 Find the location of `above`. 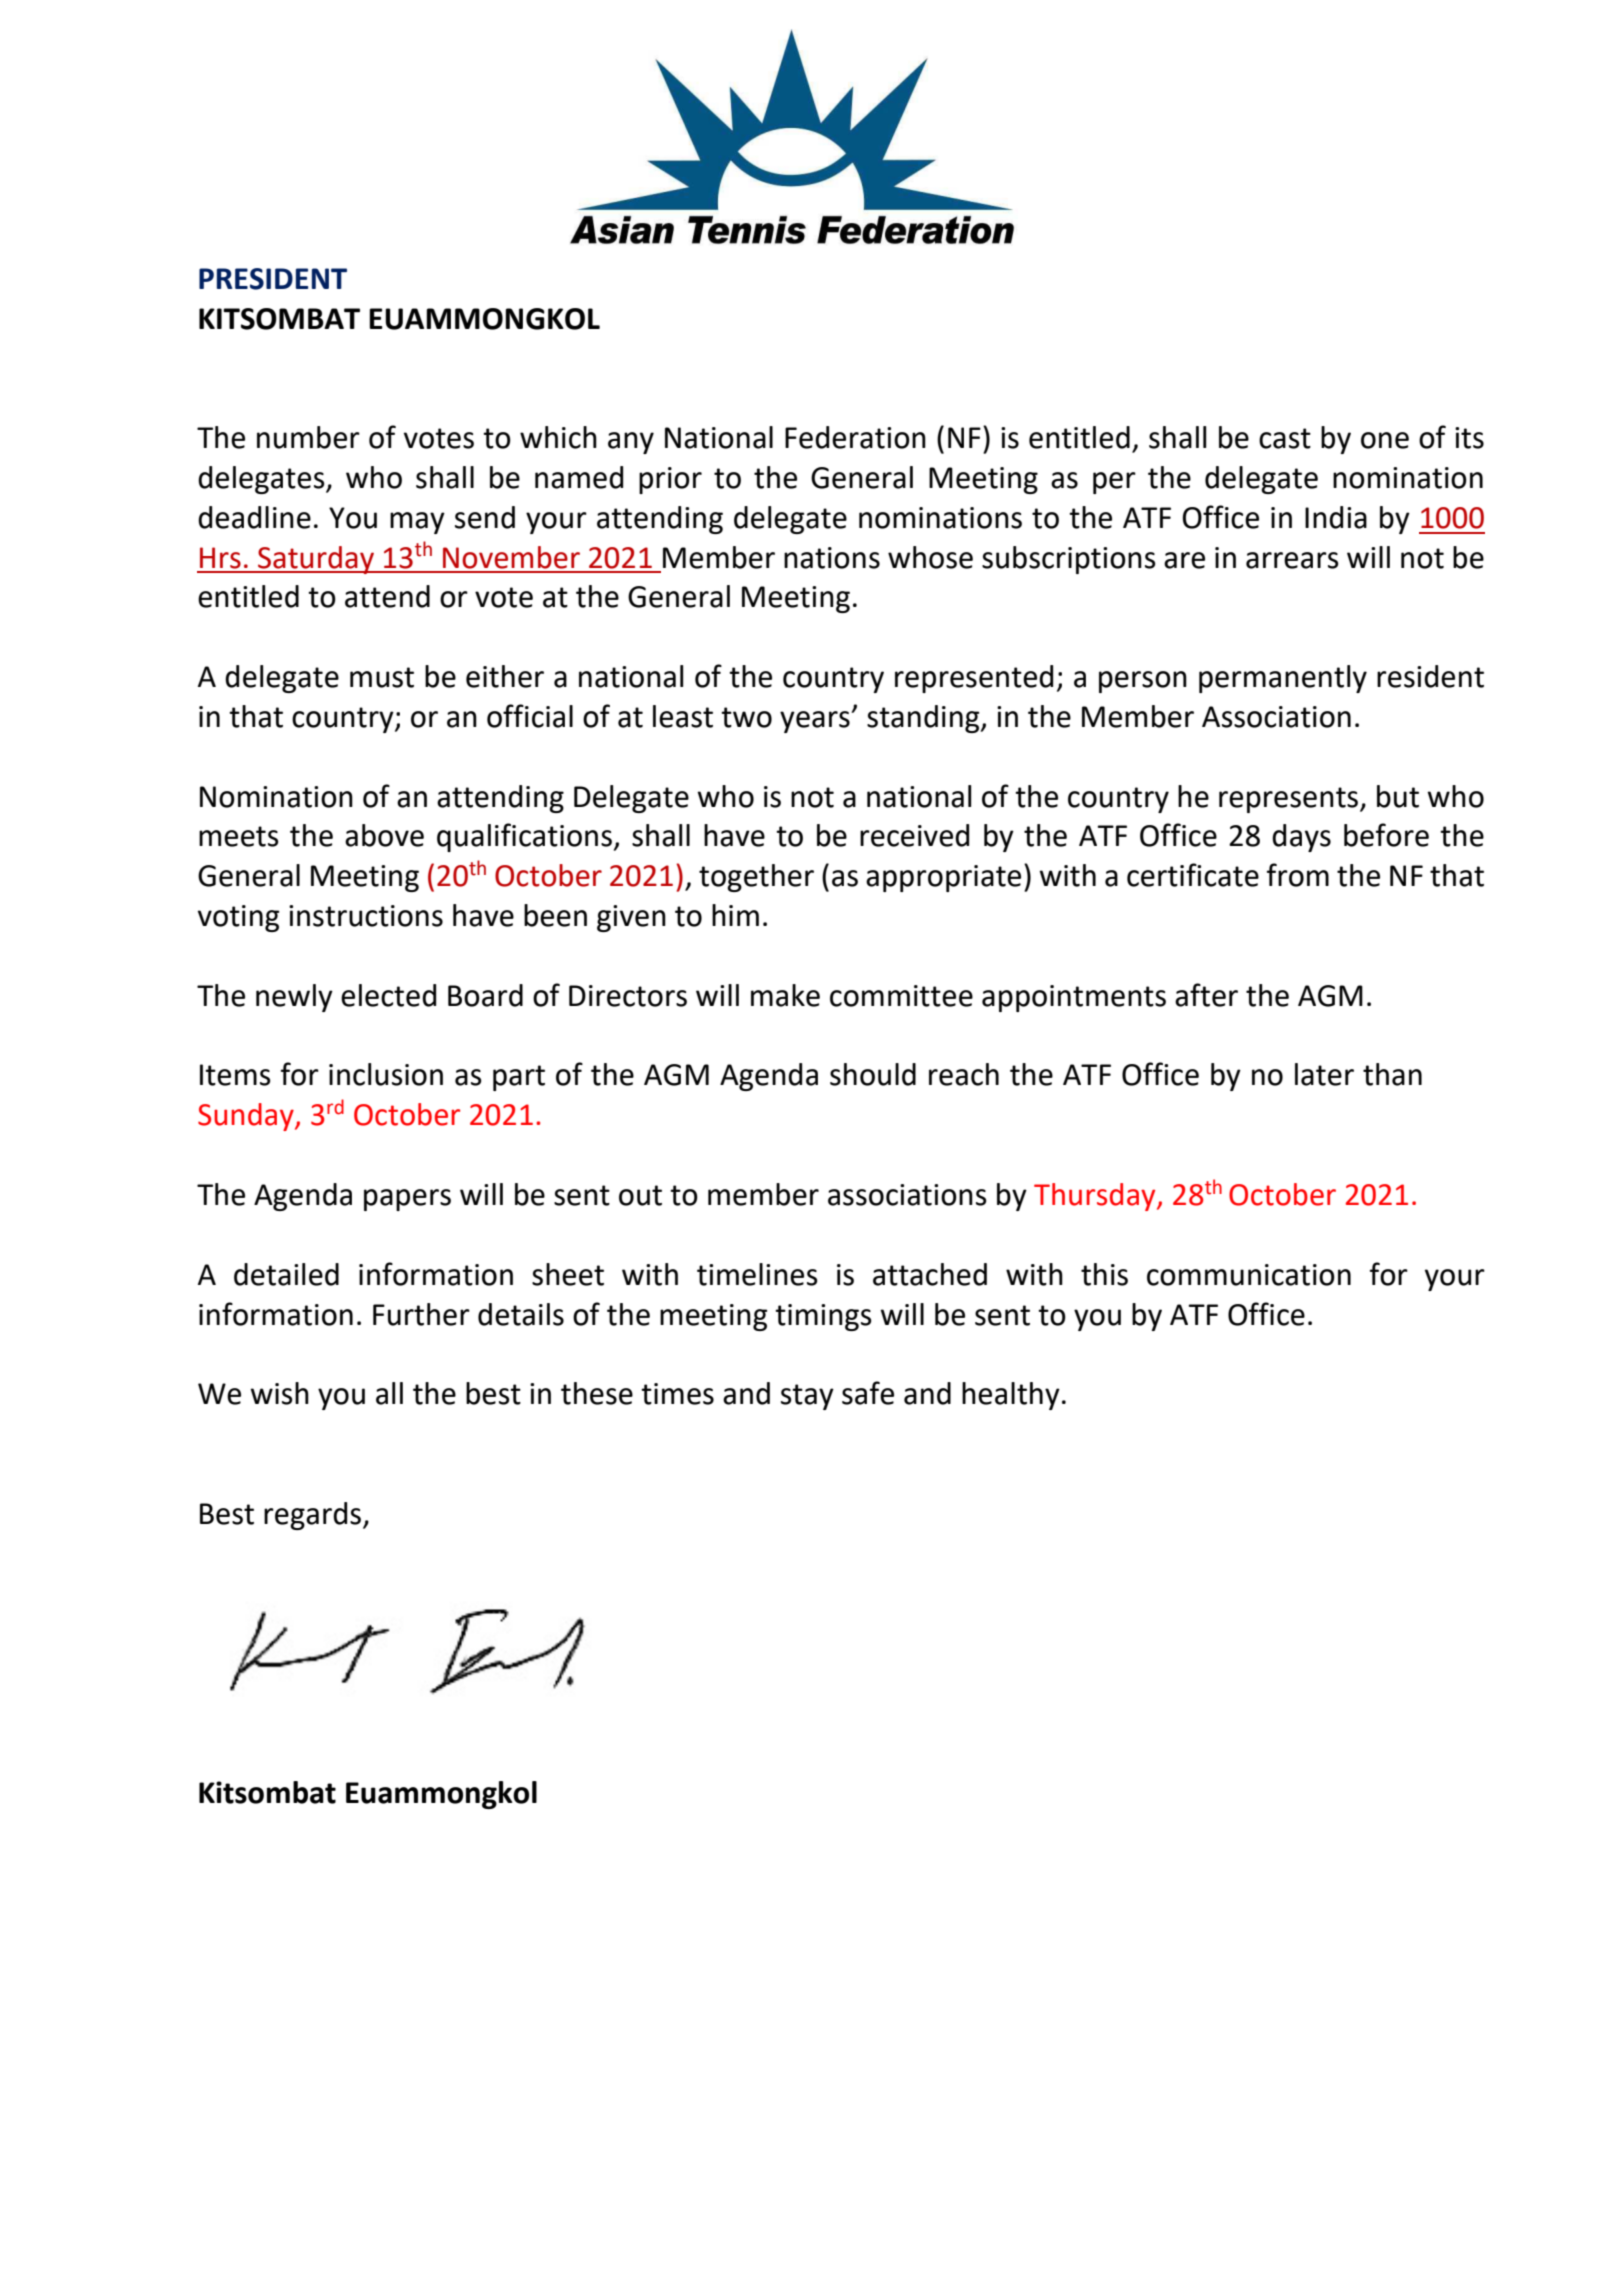

above is located at coordinates (384, 835).
